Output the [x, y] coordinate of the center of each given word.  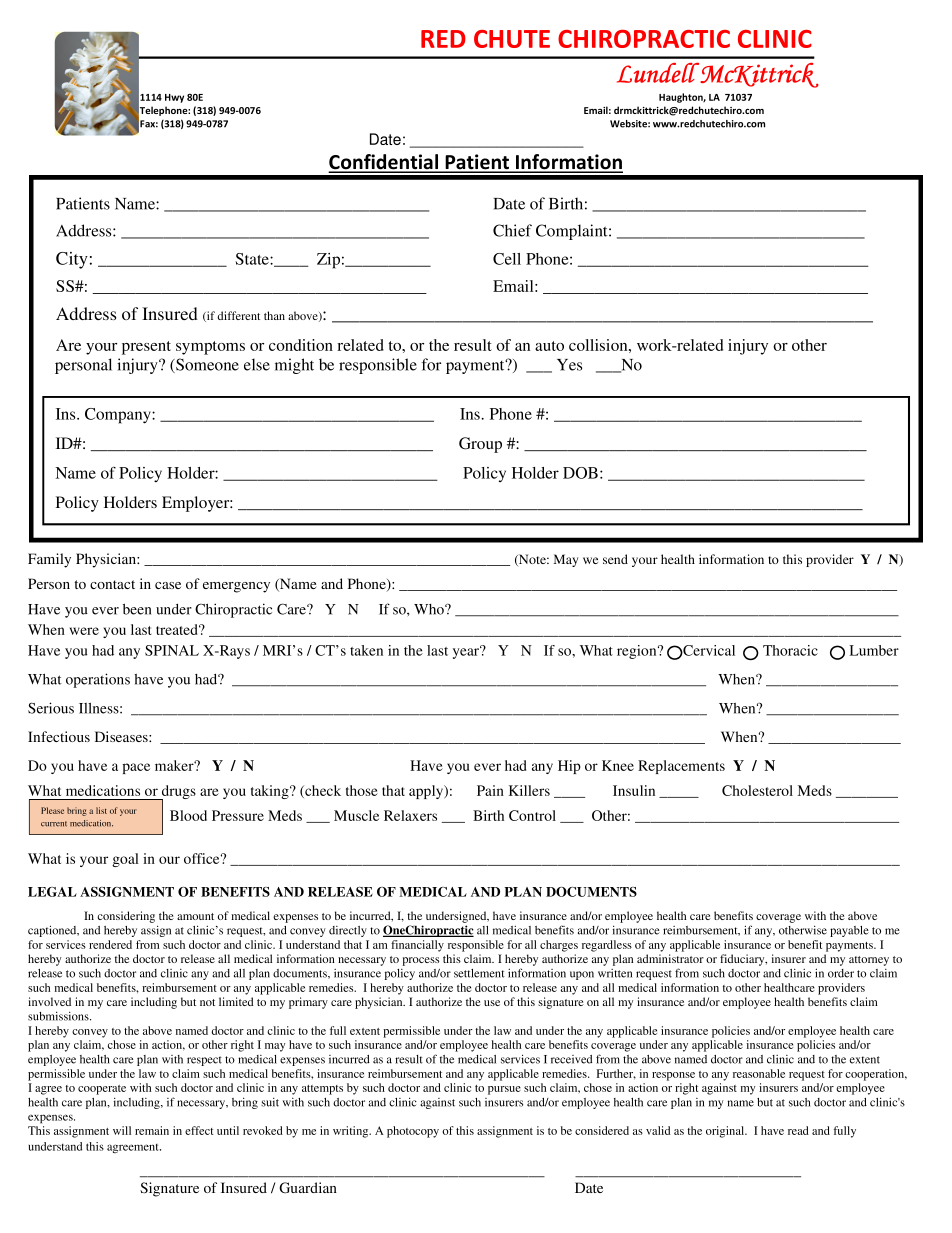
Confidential [385, 163]
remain [152, 1130]
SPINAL [172, 650]
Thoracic [790, 650]
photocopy [413, 1132]
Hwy [174, 98]
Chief [512, 230]
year [467, 652]
